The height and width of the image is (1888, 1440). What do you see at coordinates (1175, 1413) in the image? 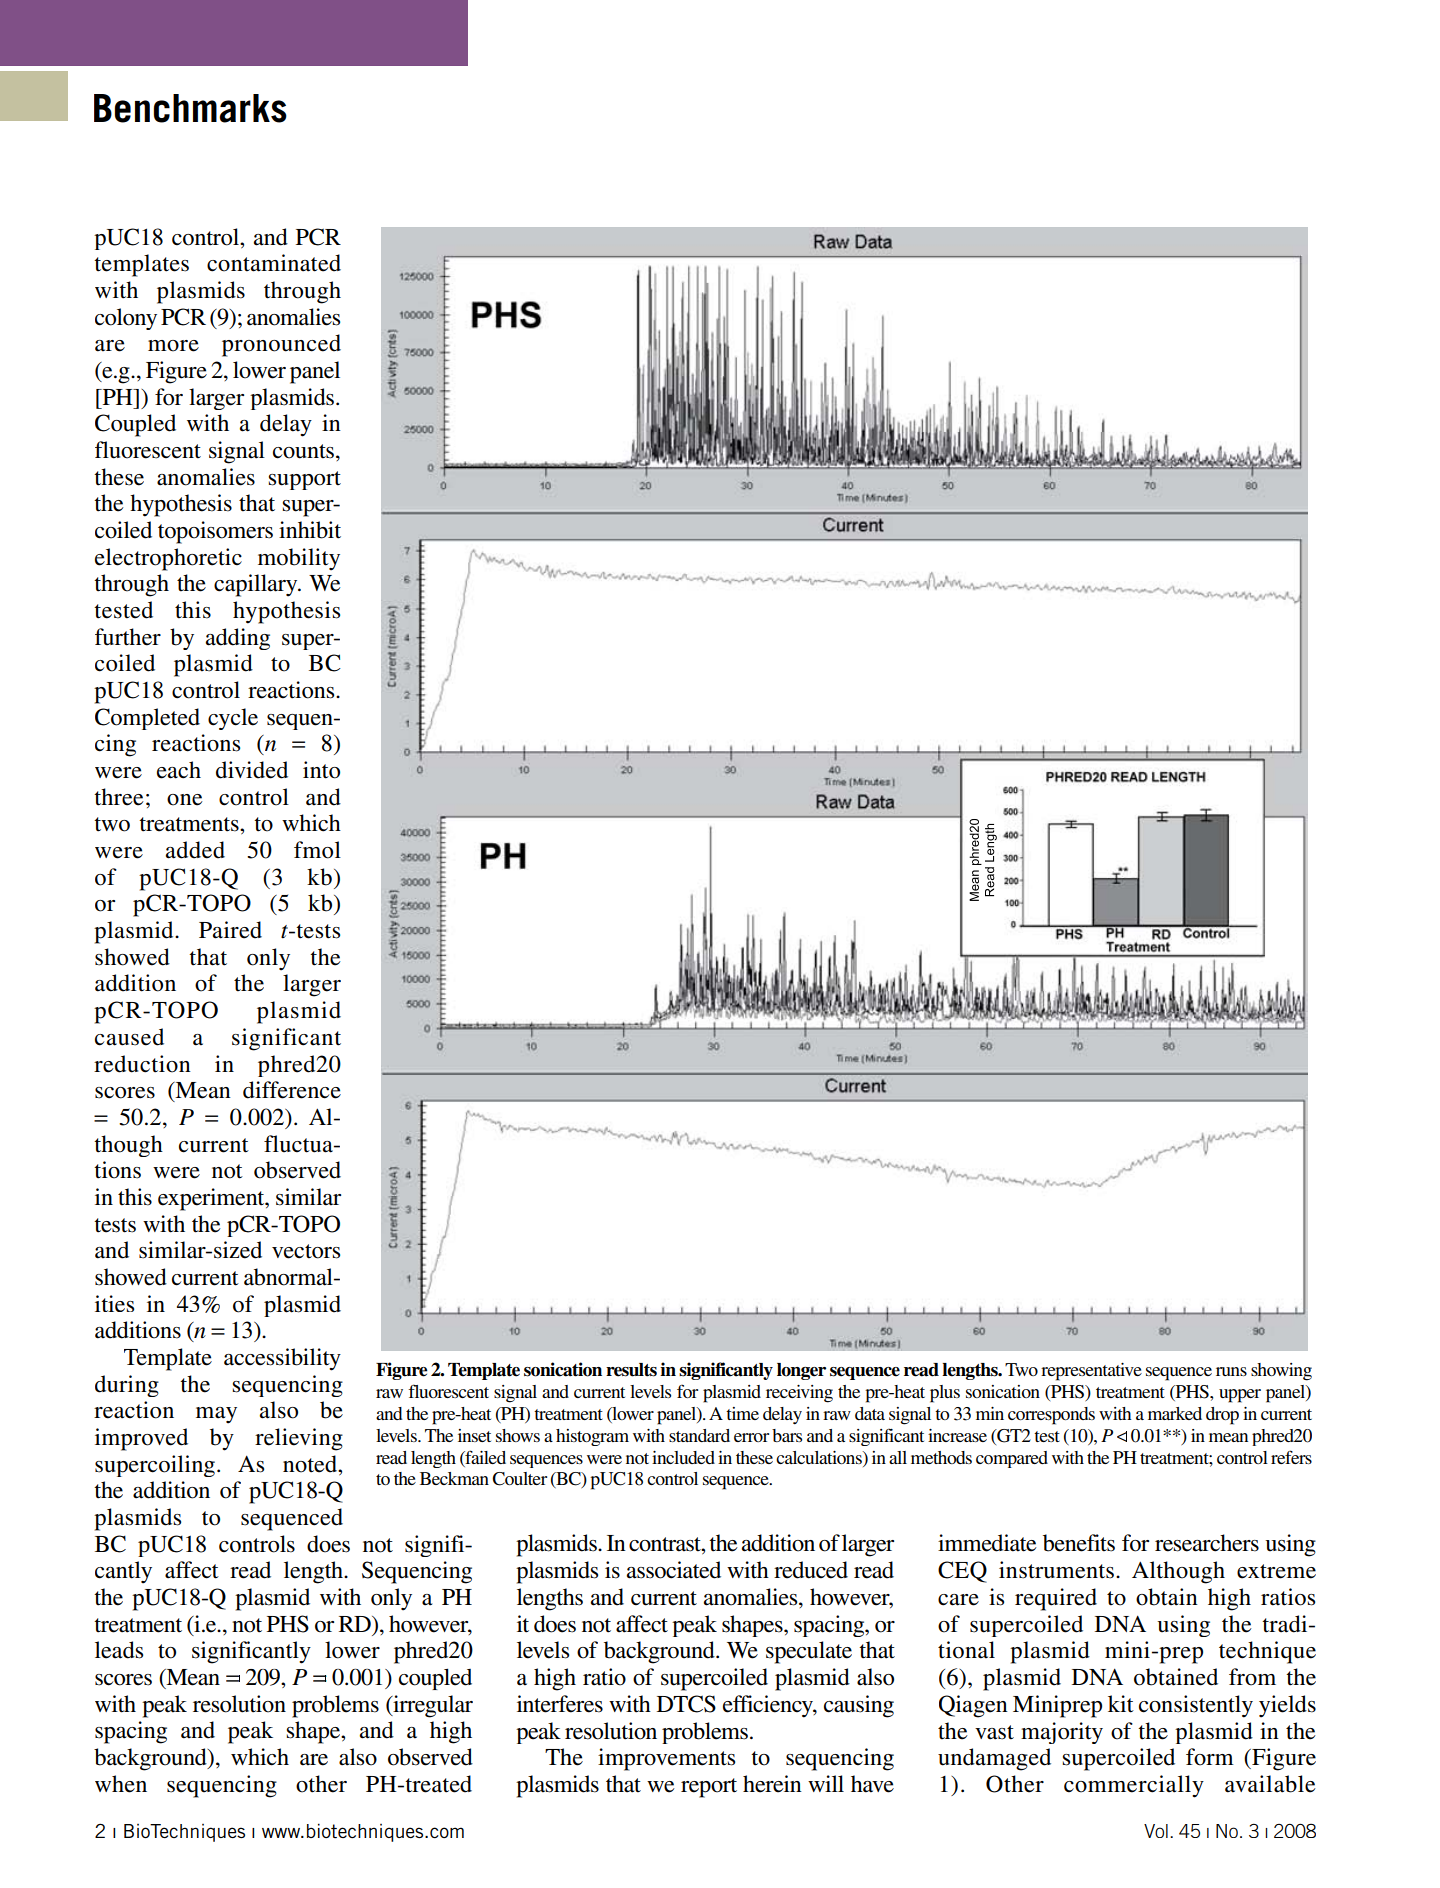
I see `marked` at bounding box center [1175, 1413].
